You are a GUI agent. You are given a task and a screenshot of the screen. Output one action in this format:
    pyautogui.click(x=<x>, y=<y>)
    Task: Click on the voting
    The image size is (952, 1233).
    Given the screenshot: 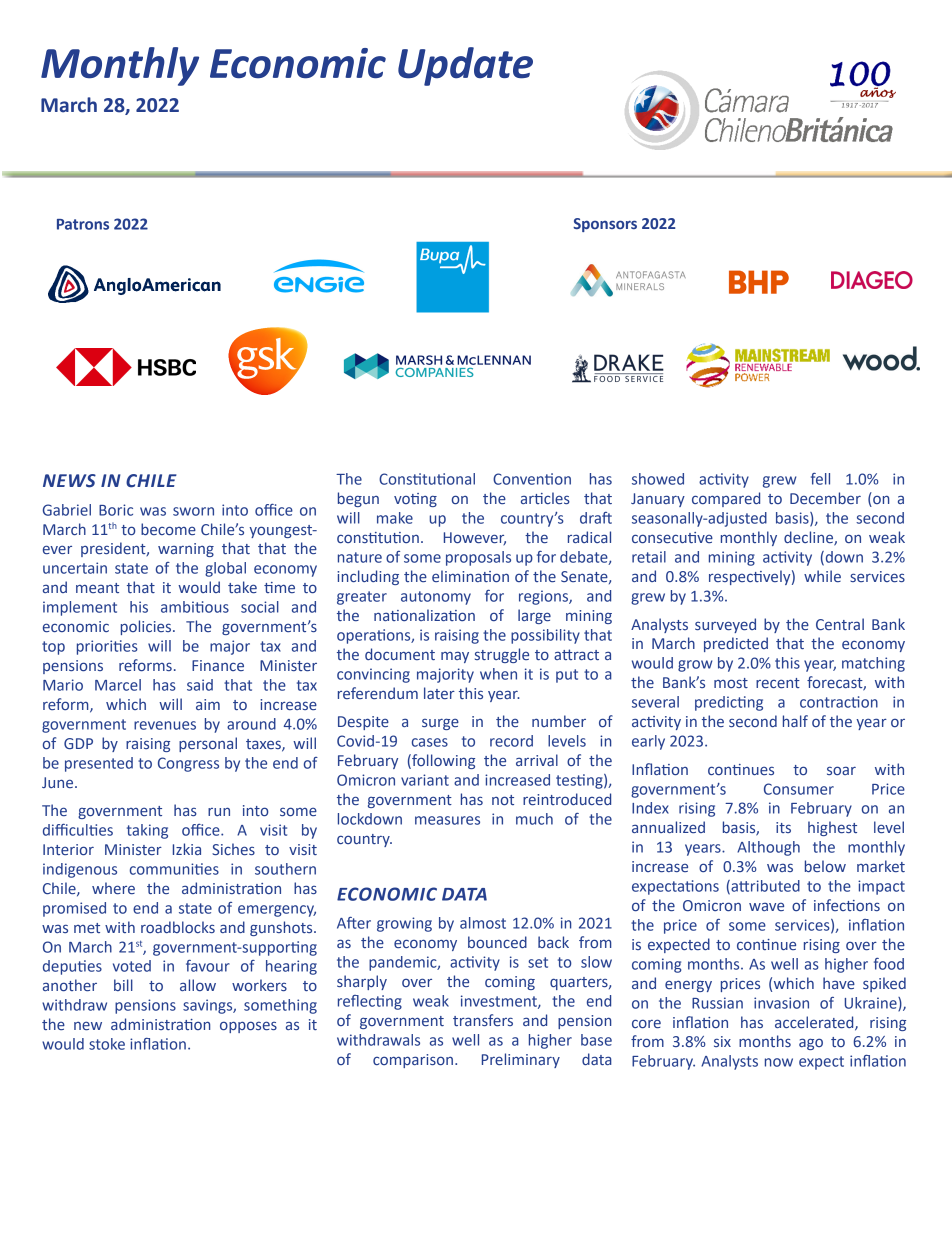 What is the action you would take?
    pyautogui.click(x=415, y=500)
